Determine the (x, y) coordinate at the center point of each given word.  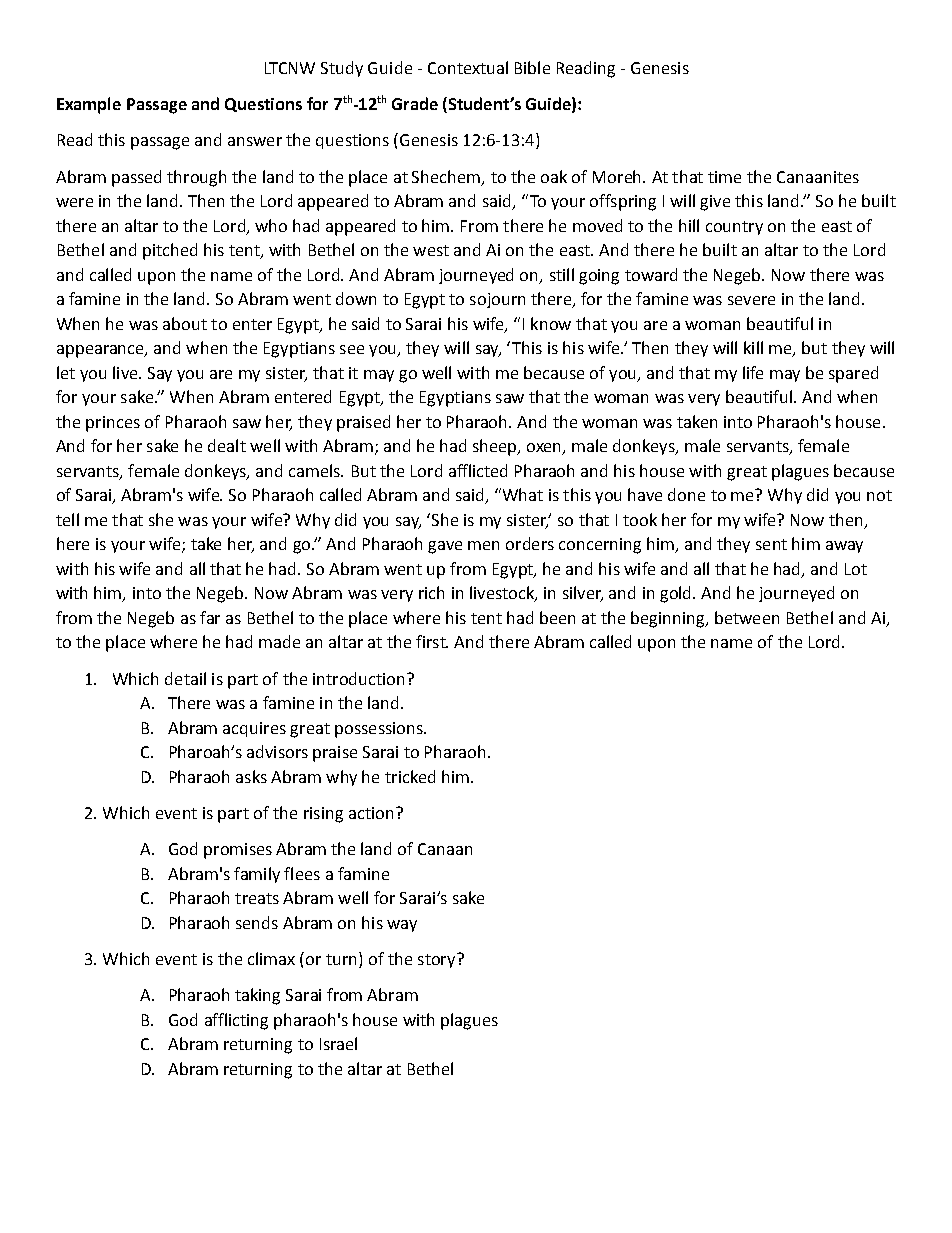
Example (89, 105)
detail (185, 678)
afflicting (236, 1021)
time (724, 177)
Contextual (468, 67)
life (753, 372)
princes (113, 424)
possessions (380, 730)
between (747, 617)
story (438, 960)
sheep (496, 447)
